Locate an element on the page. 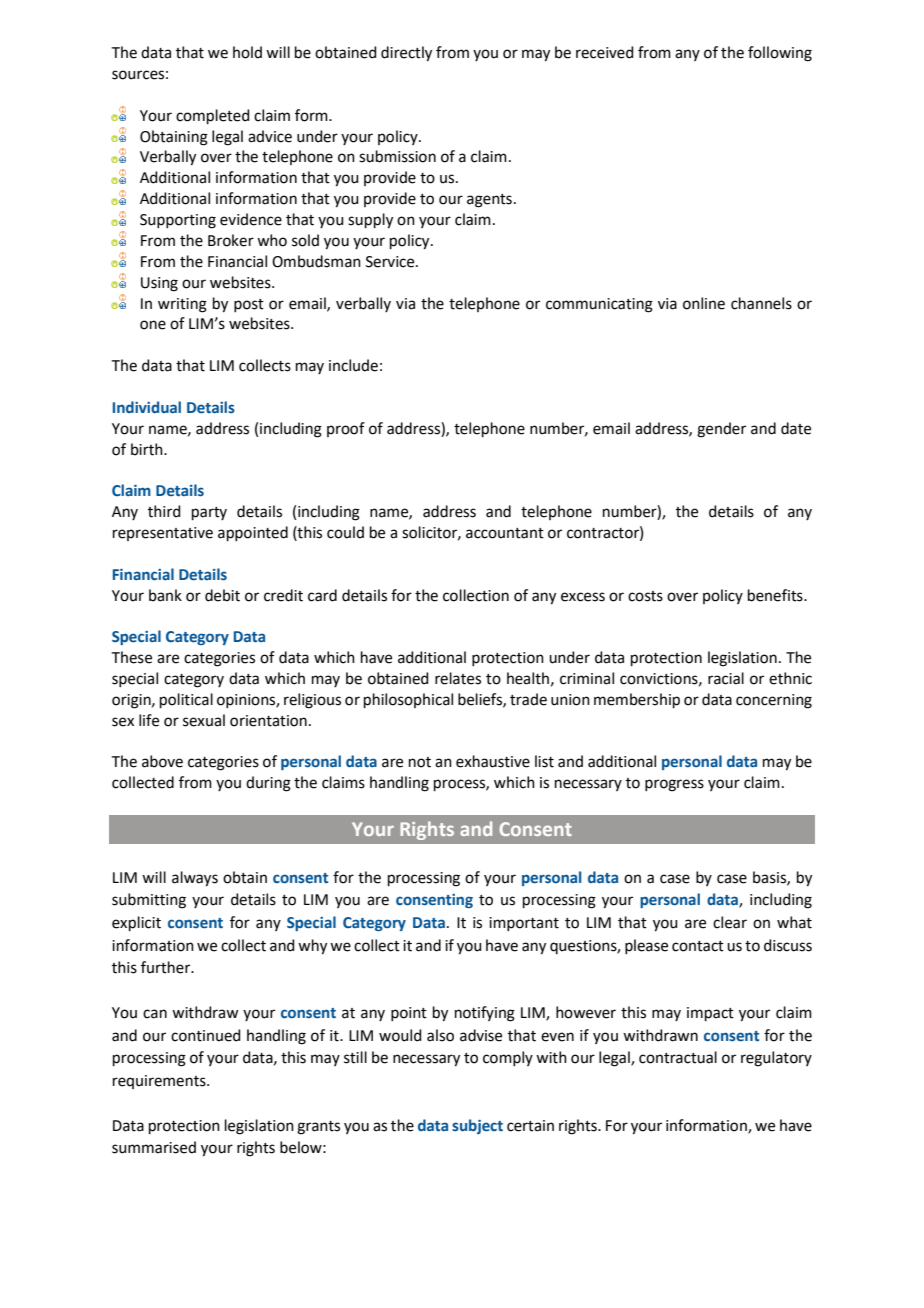 The image size is (924, 1308). subject is located at coordinates (477, 1126).
